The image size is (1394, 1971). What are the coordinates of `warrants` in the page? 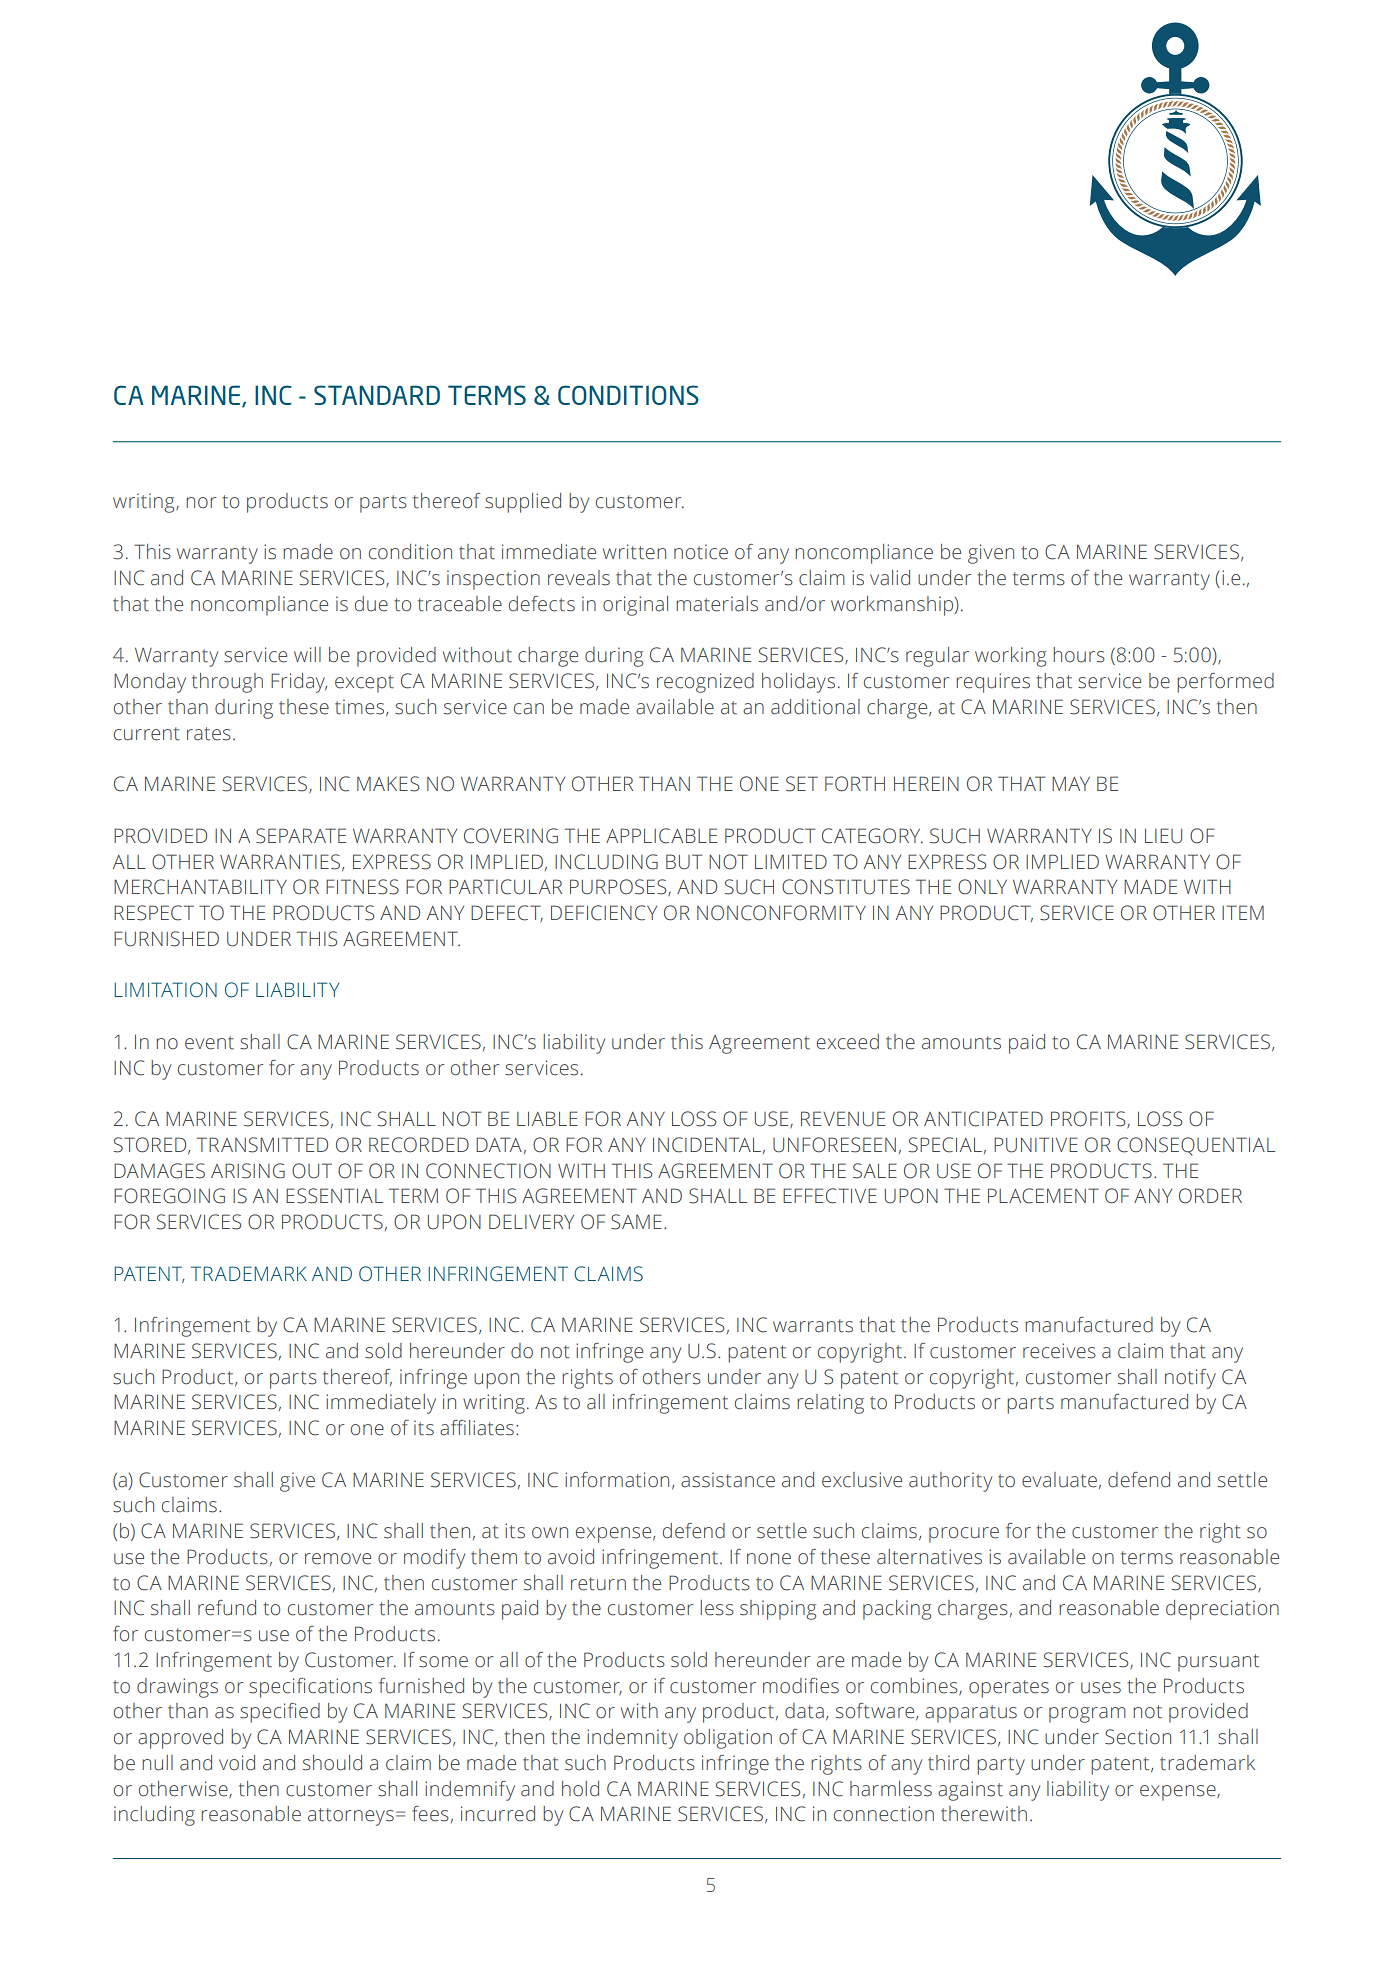 It's located at (813, 1326).
